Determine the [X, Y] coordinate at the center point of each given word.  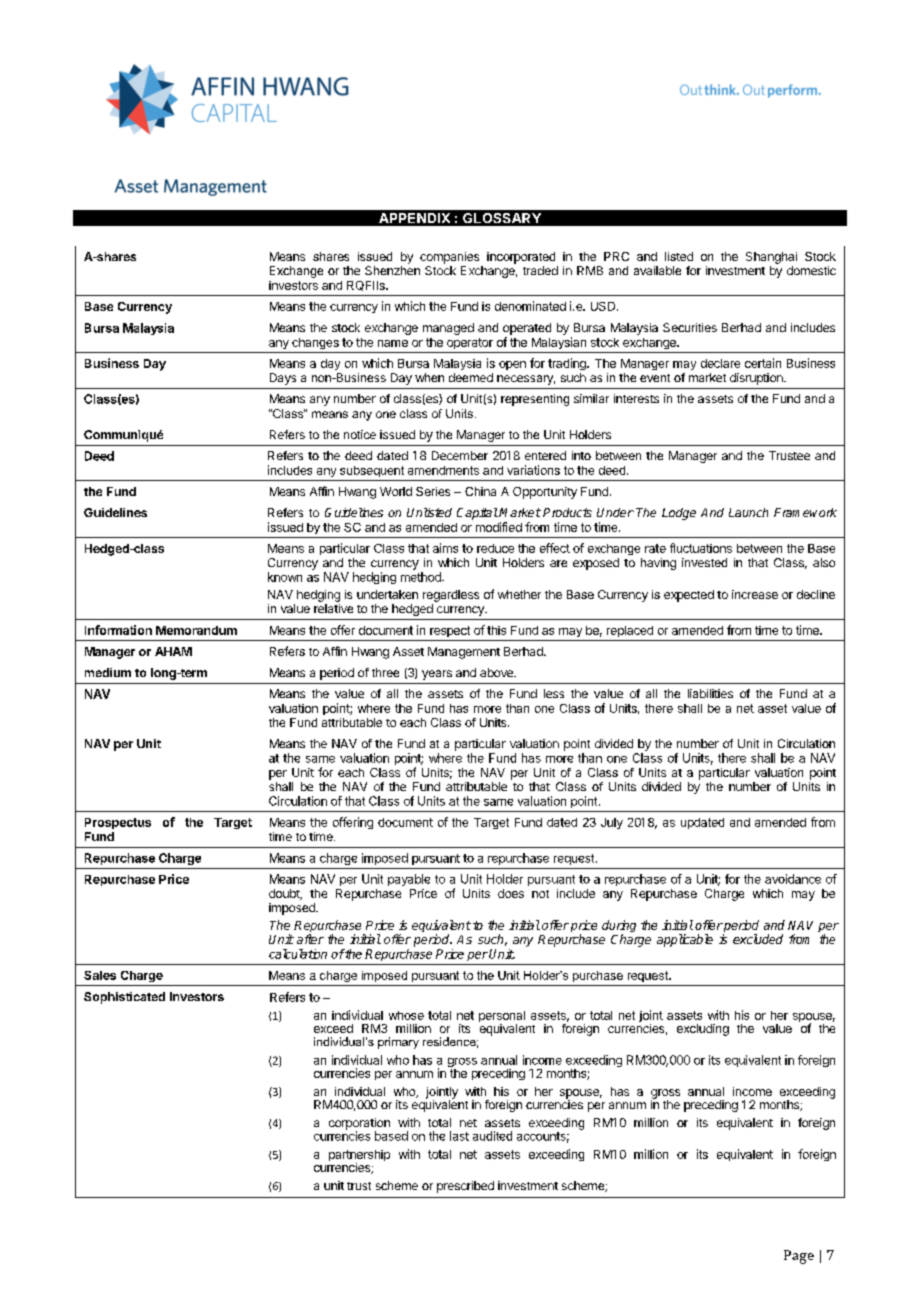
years [437, 675]
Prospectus [118, 823]
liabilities [710, 693]
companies [449, 258]
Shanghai [771, 258]
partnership [359, 1157]
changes [315, 343]
